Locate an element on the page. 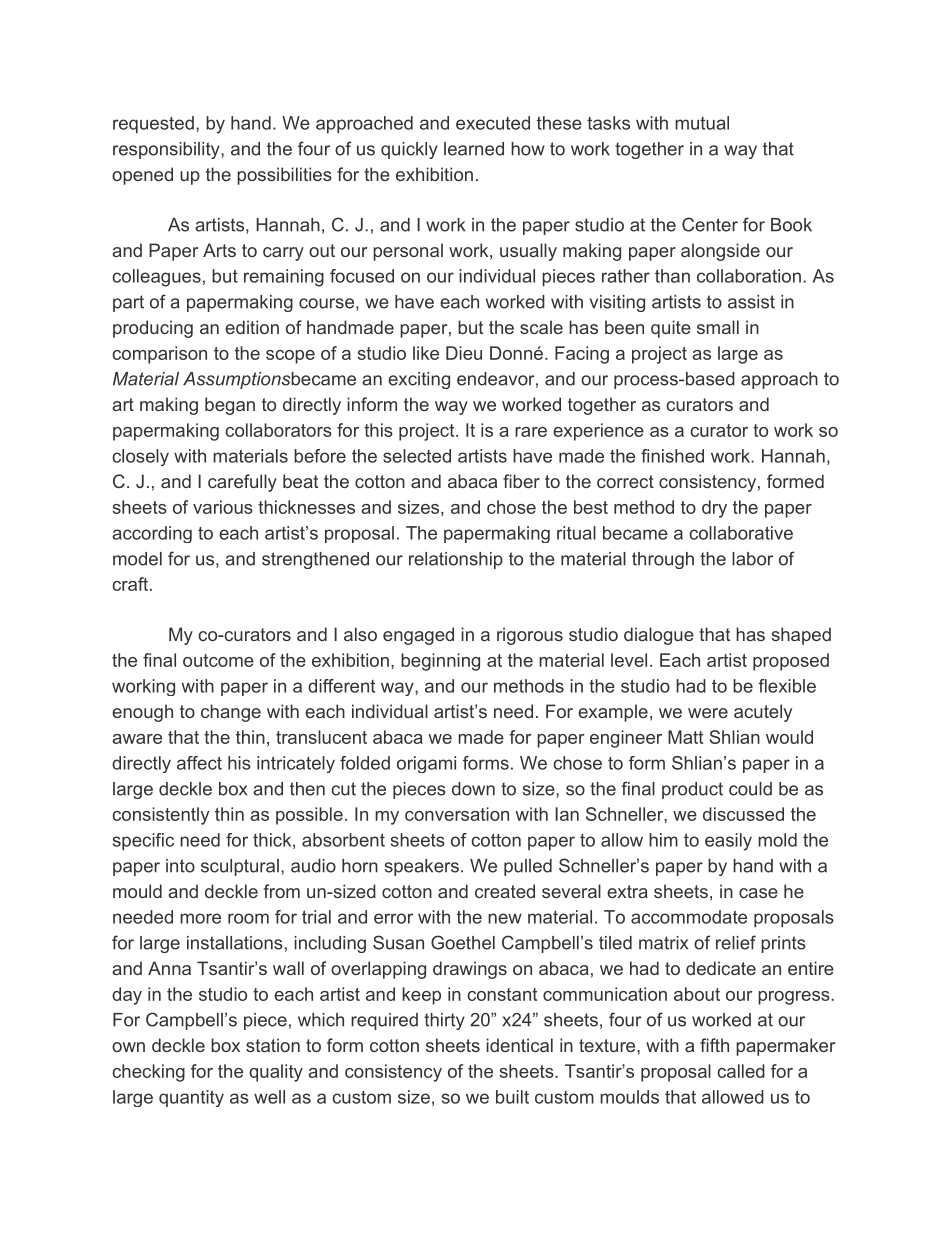 The width and height of the document is (952, 1233). built is located at coordinates (512, 1097).
